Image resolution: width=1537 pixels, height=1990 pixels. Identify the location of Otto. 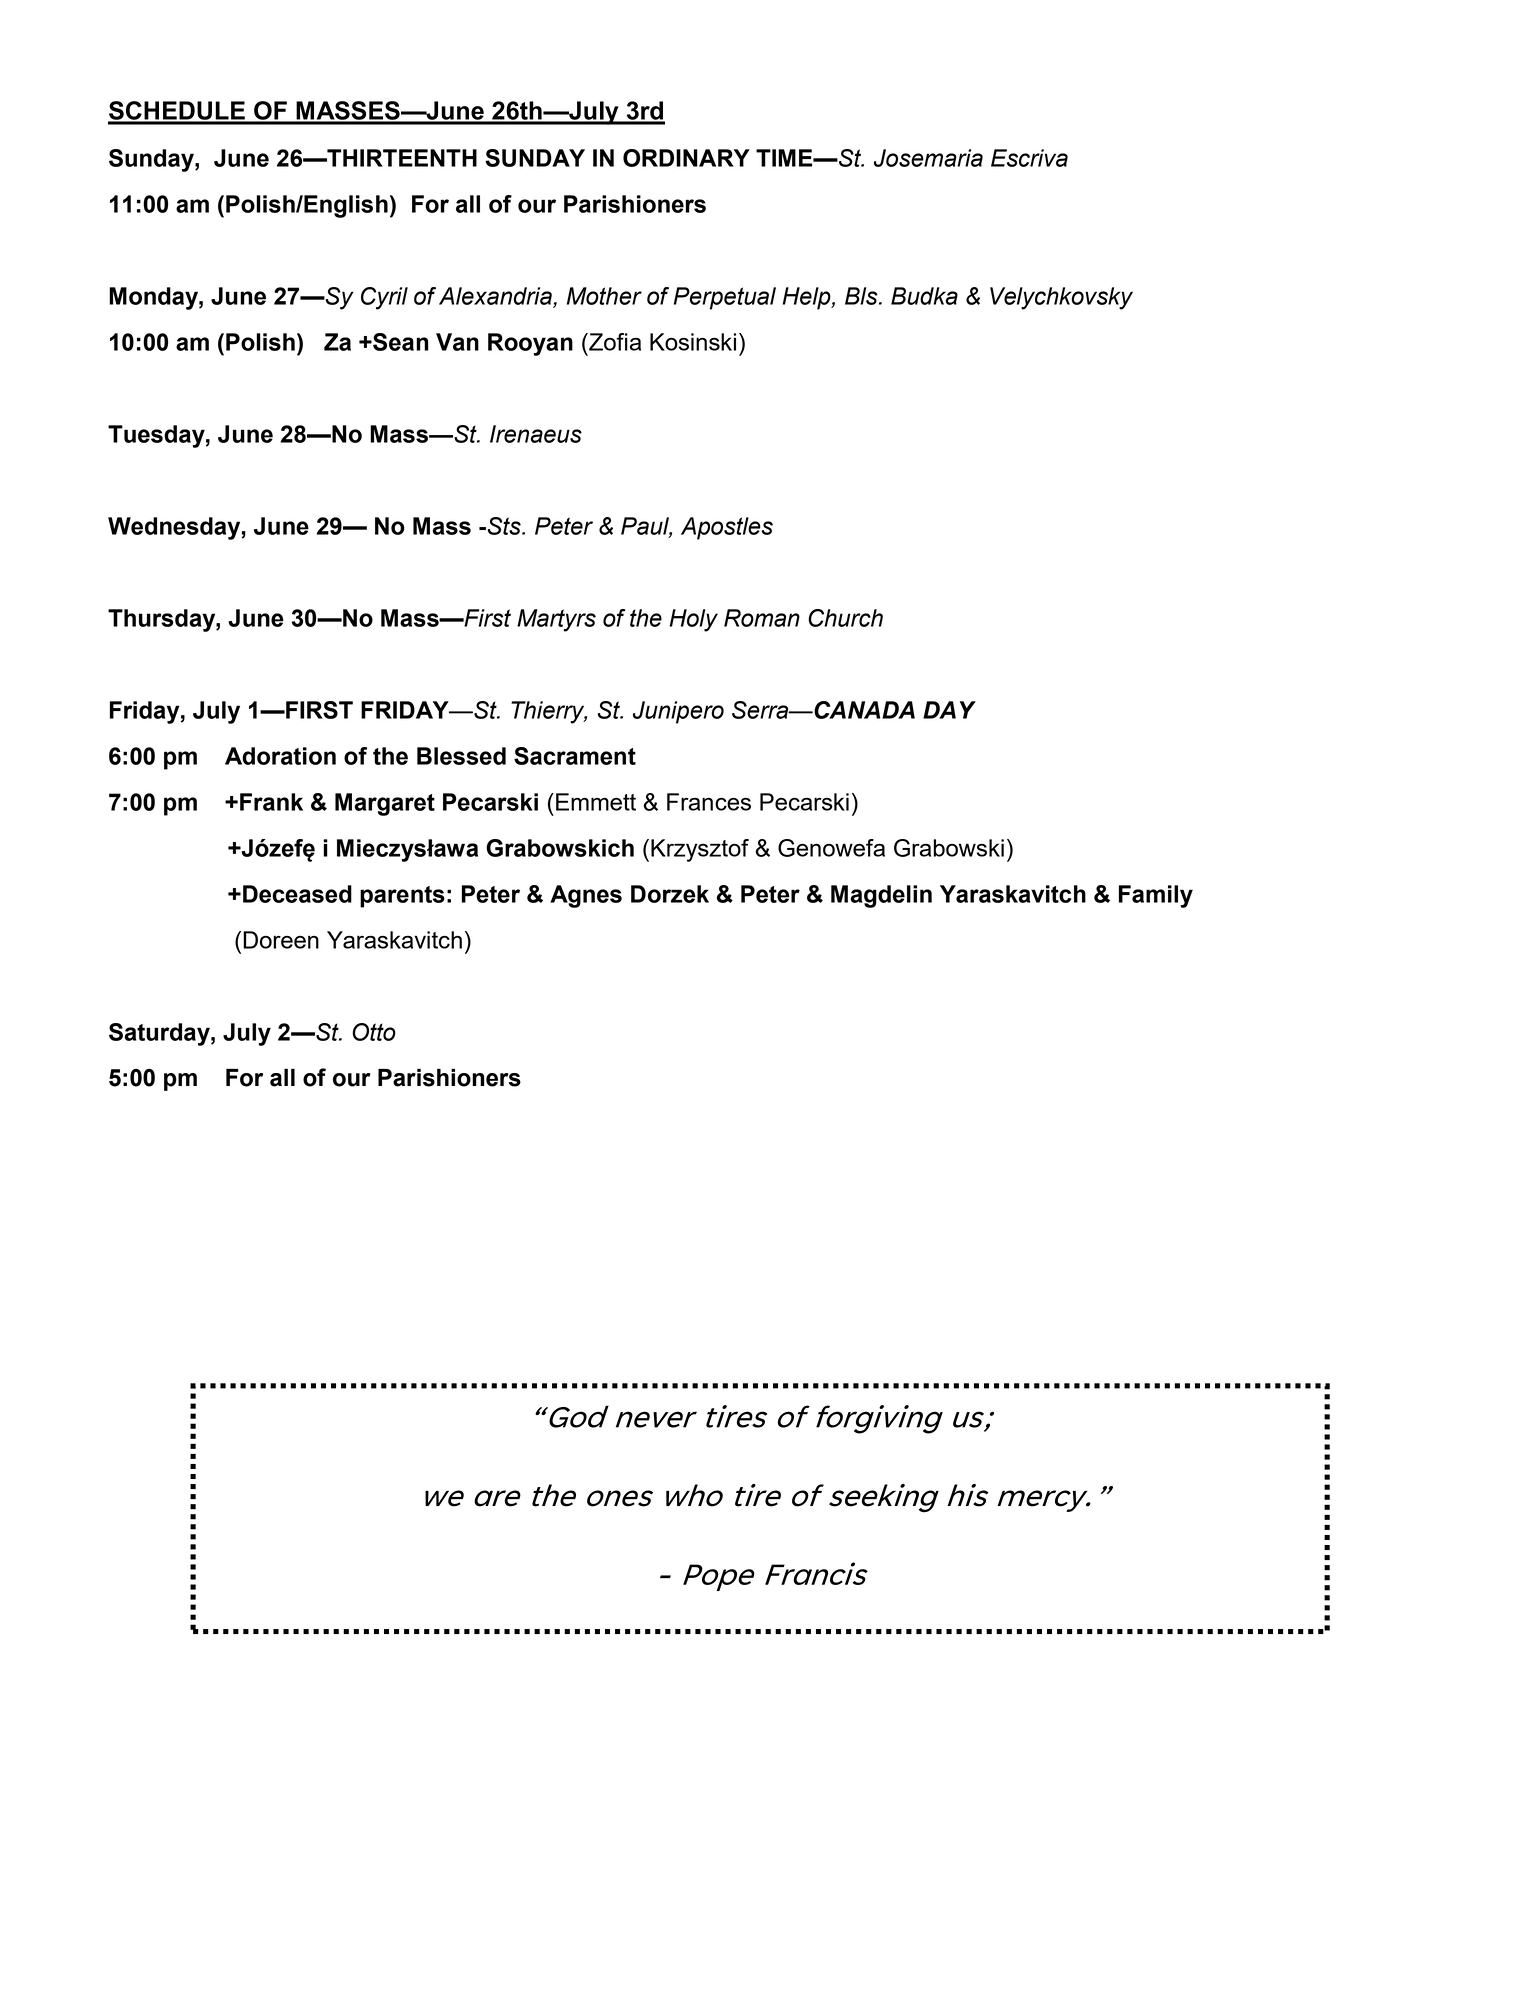
(374, 1032).
